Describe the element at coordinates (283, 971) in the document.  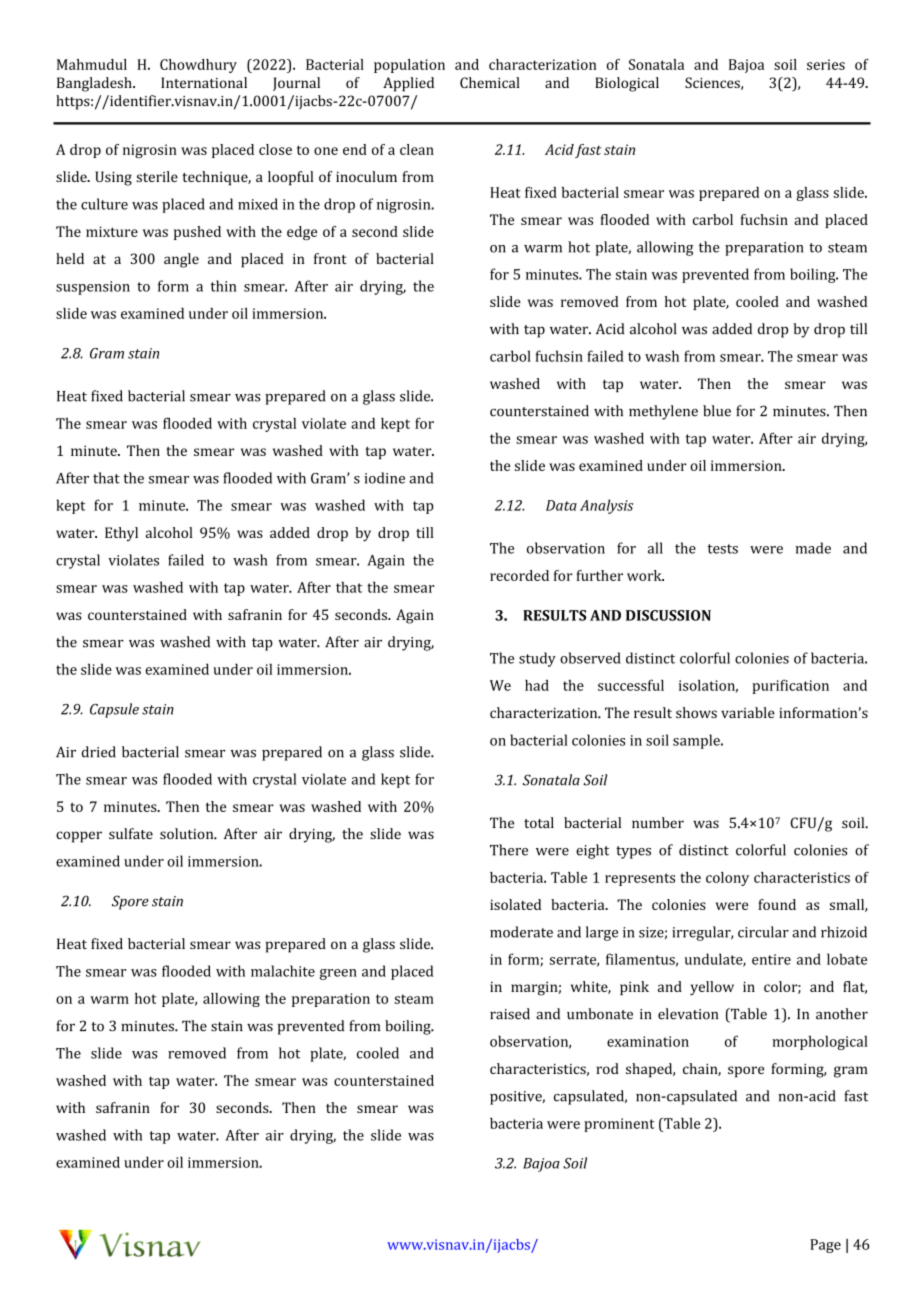
I see `malachite` at that location.
